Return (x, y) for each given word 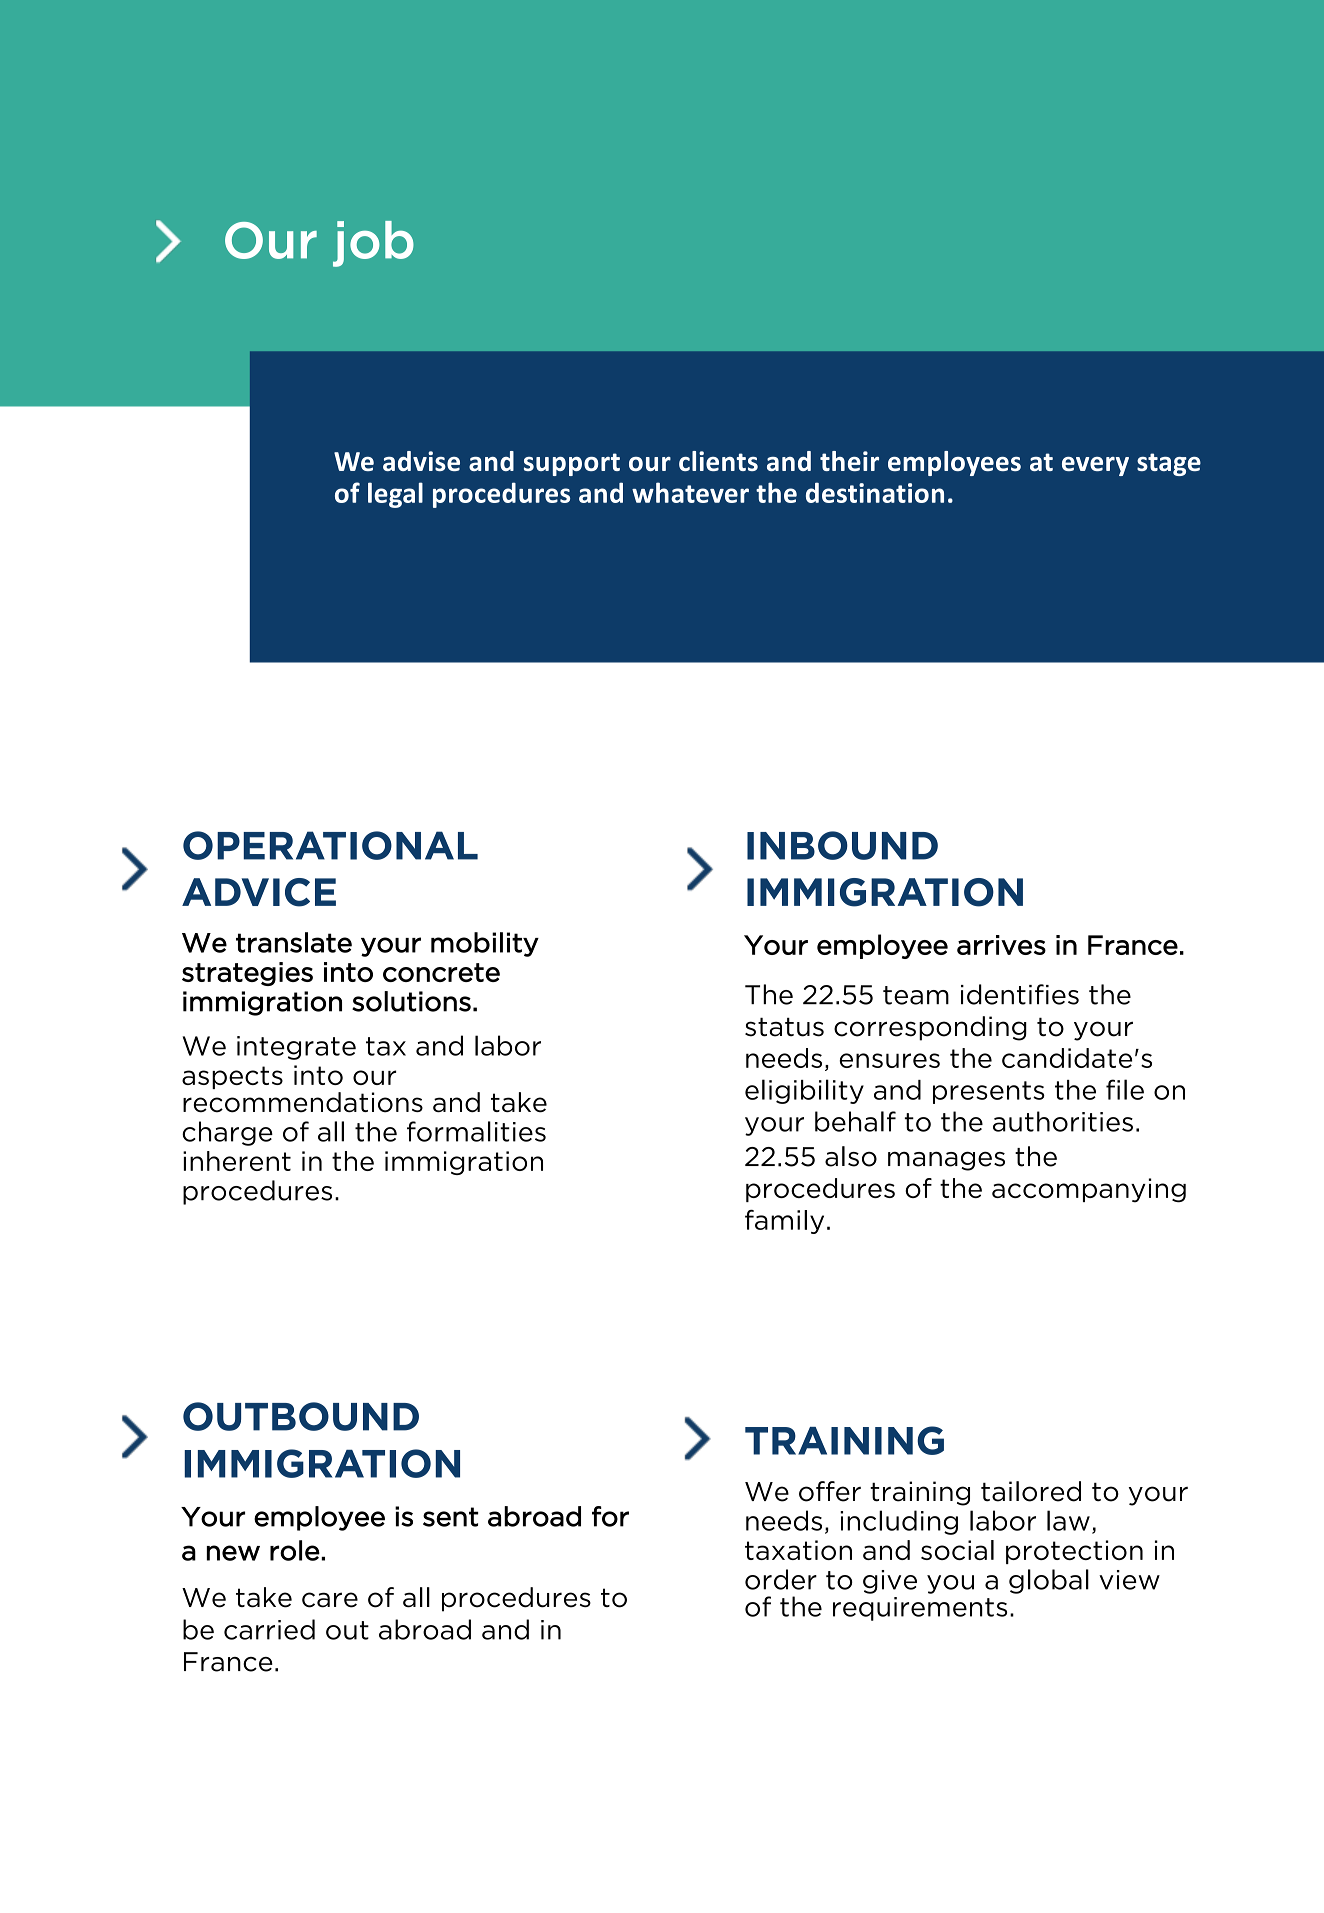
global (1049, 1581)
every (1095, 466)
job (373, 244)
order (781, 1579)
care (330, 1600)
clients (718, 461)
